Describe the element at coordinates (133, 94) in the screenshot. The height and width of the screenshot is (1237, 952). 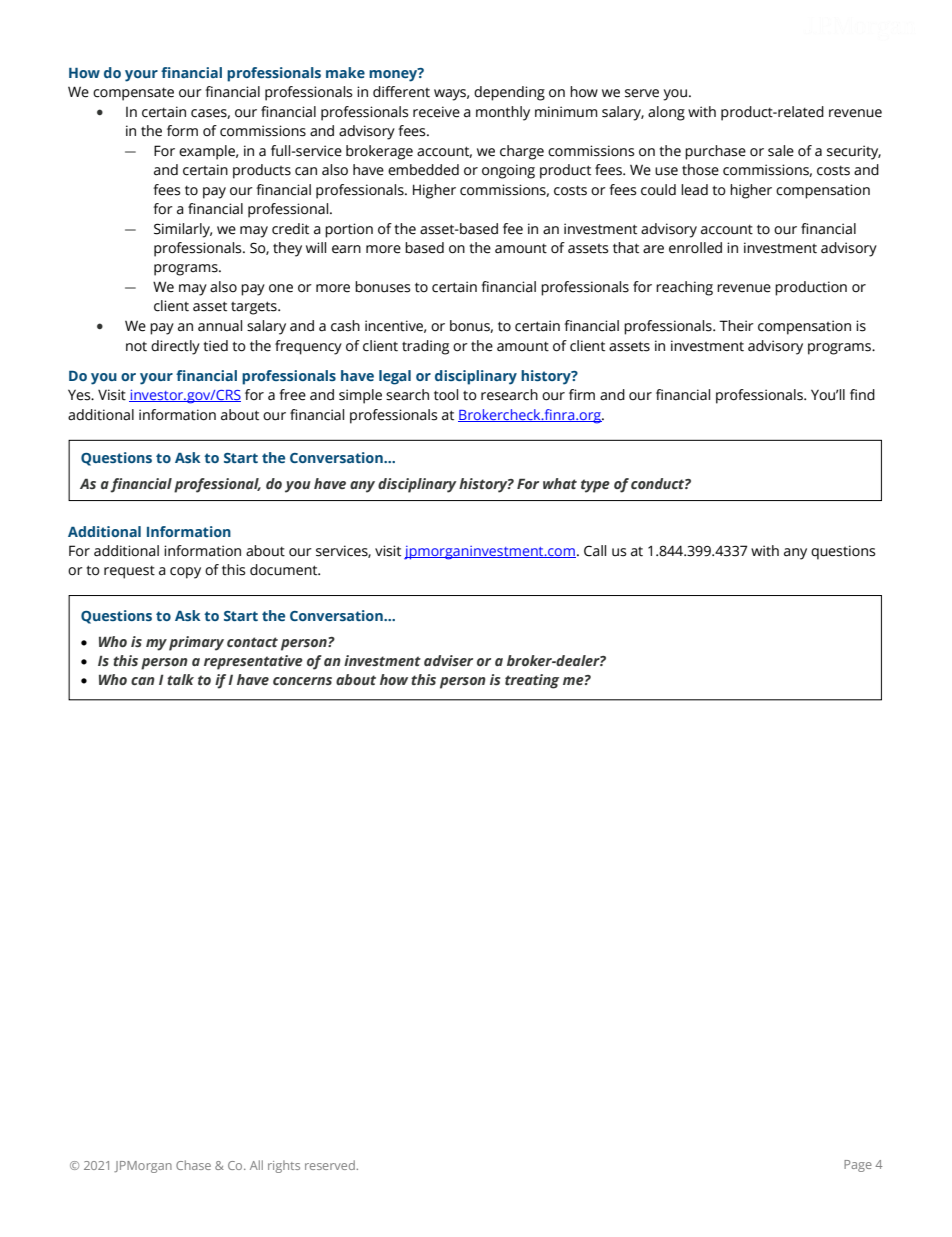
I see `compensate` at that location.
